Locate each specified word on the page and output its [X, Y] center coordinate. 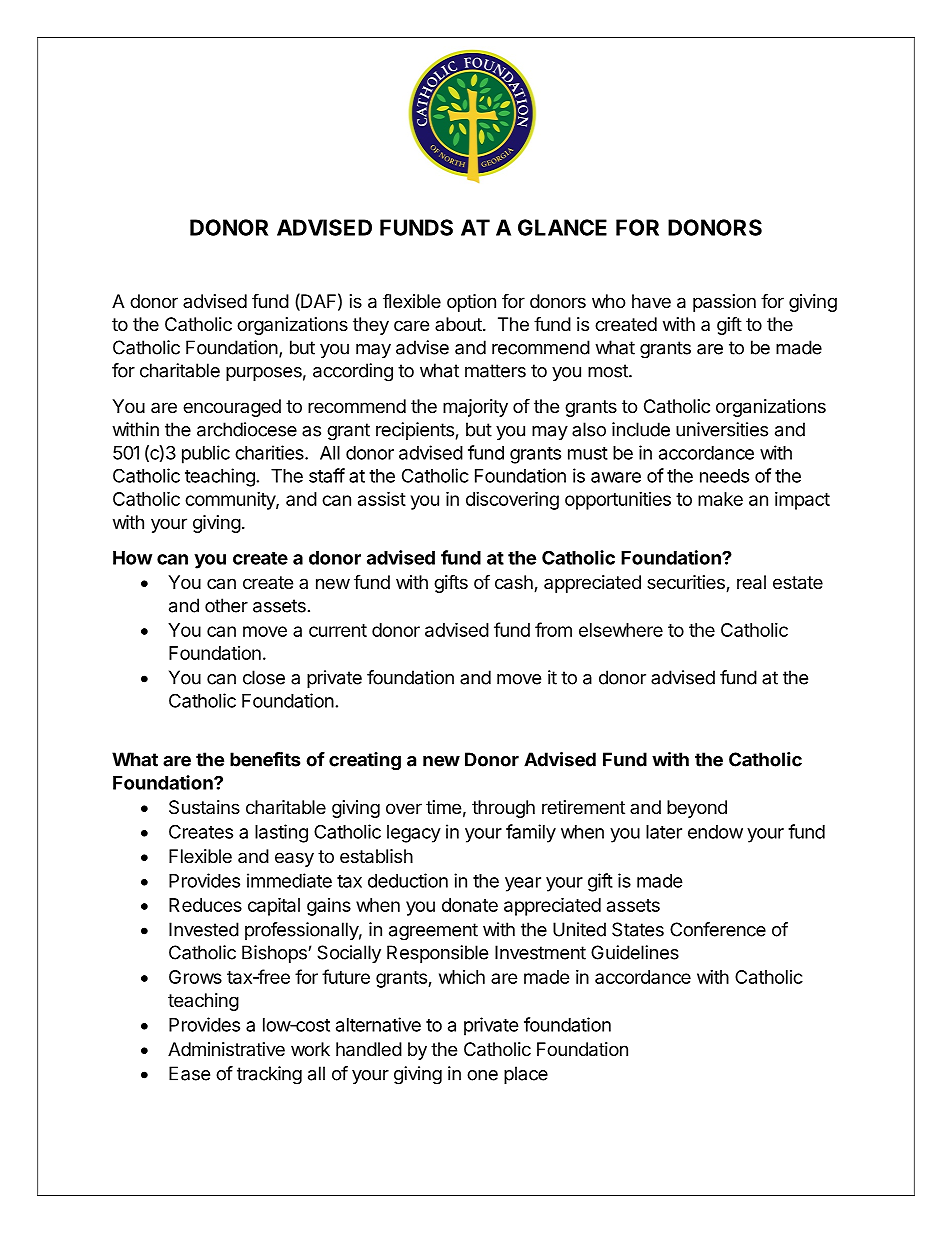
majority [475, 408]
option [471, 303]
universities [722, 429]
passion [724, 303]
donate [470, 905]
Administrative [226, 1049]
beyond [697, 809]
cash [515, 583]
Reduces [205, 905]
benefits [265, 759]
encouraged [232, 408]
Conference [718, 929]
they [371, 326]
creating [365, 761]
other [226, 605]
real [751, 582]
